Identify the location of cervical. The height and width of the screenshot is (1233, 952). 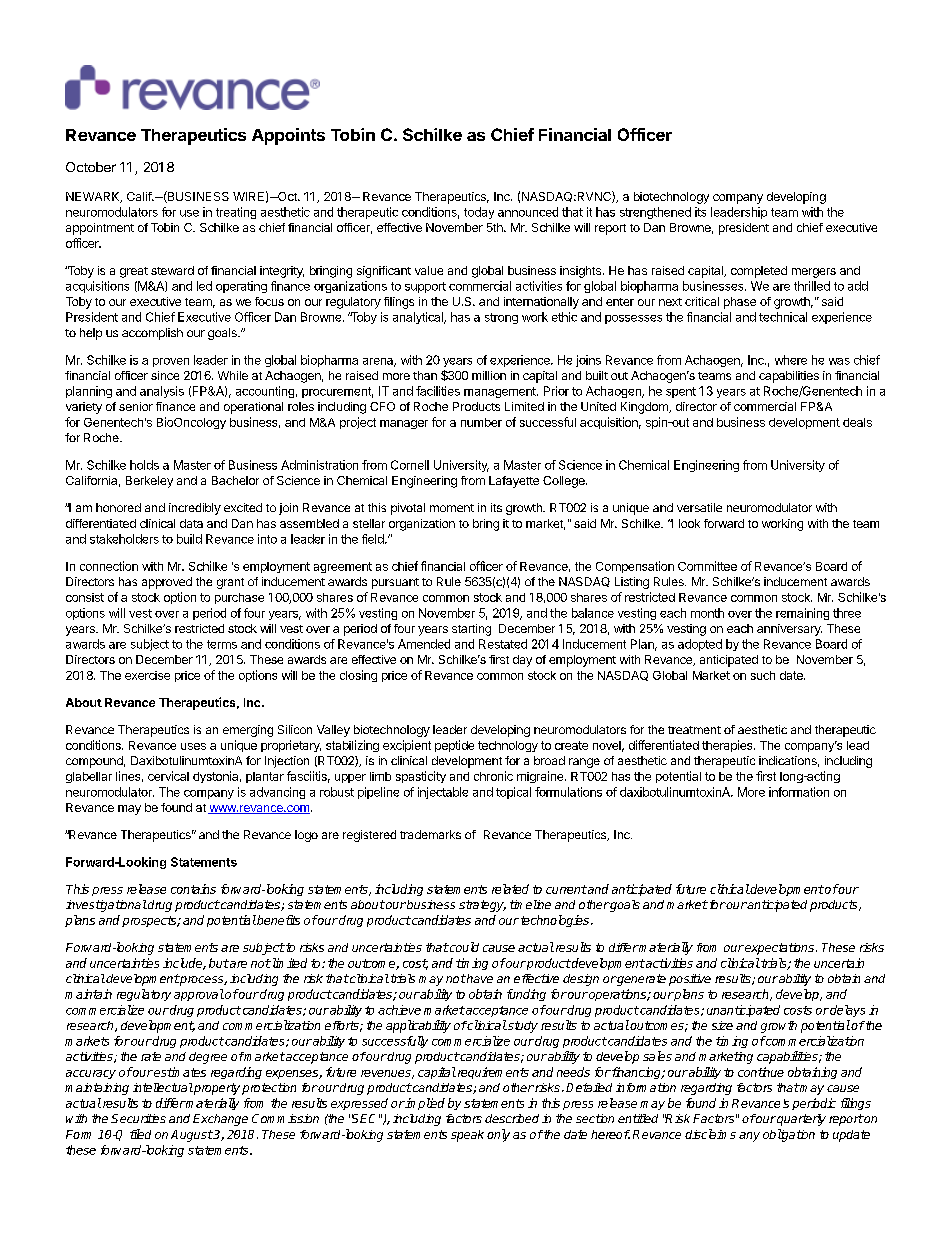
(168, 776).
